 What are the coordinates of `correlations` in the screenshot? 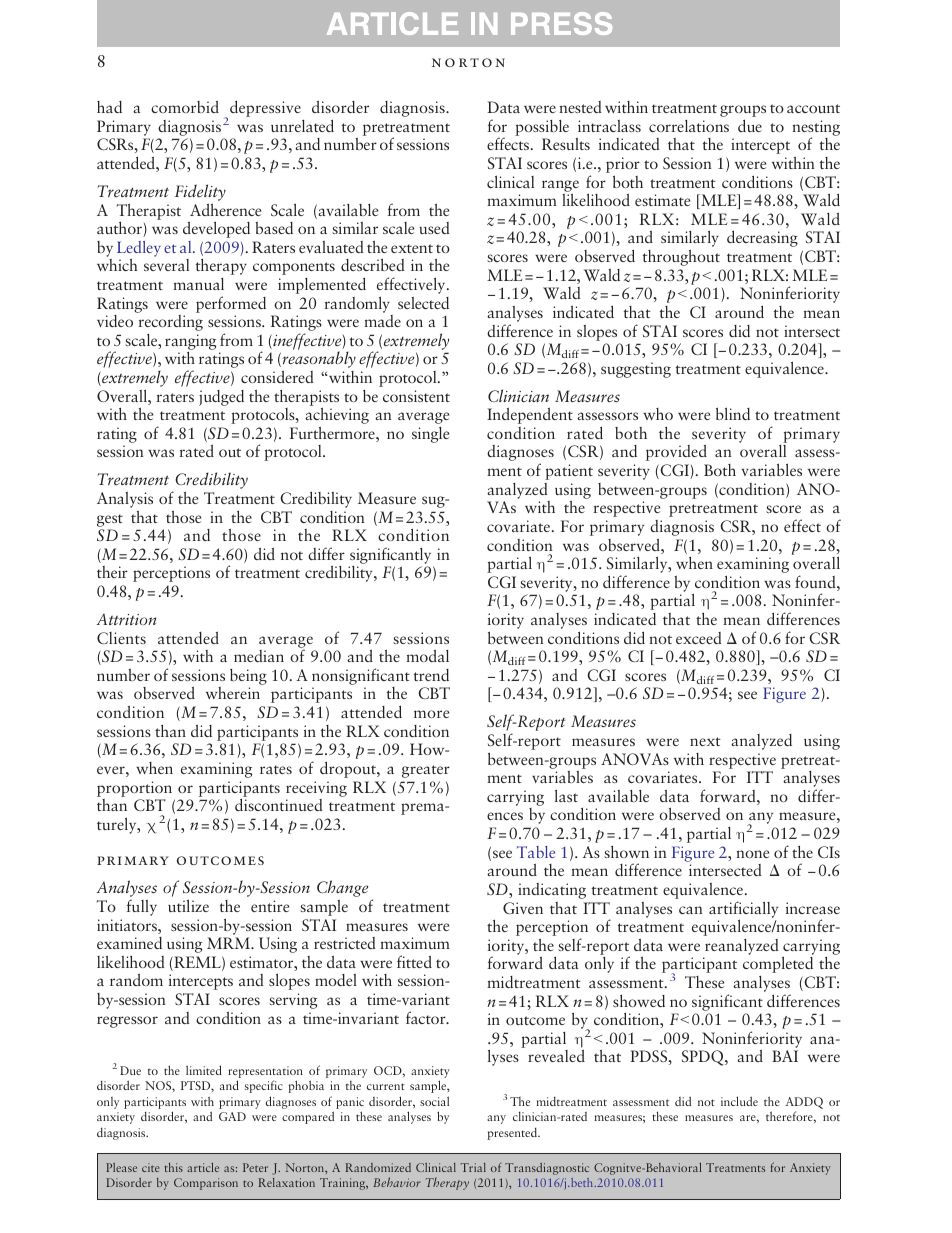 It's located at (689, 126).
